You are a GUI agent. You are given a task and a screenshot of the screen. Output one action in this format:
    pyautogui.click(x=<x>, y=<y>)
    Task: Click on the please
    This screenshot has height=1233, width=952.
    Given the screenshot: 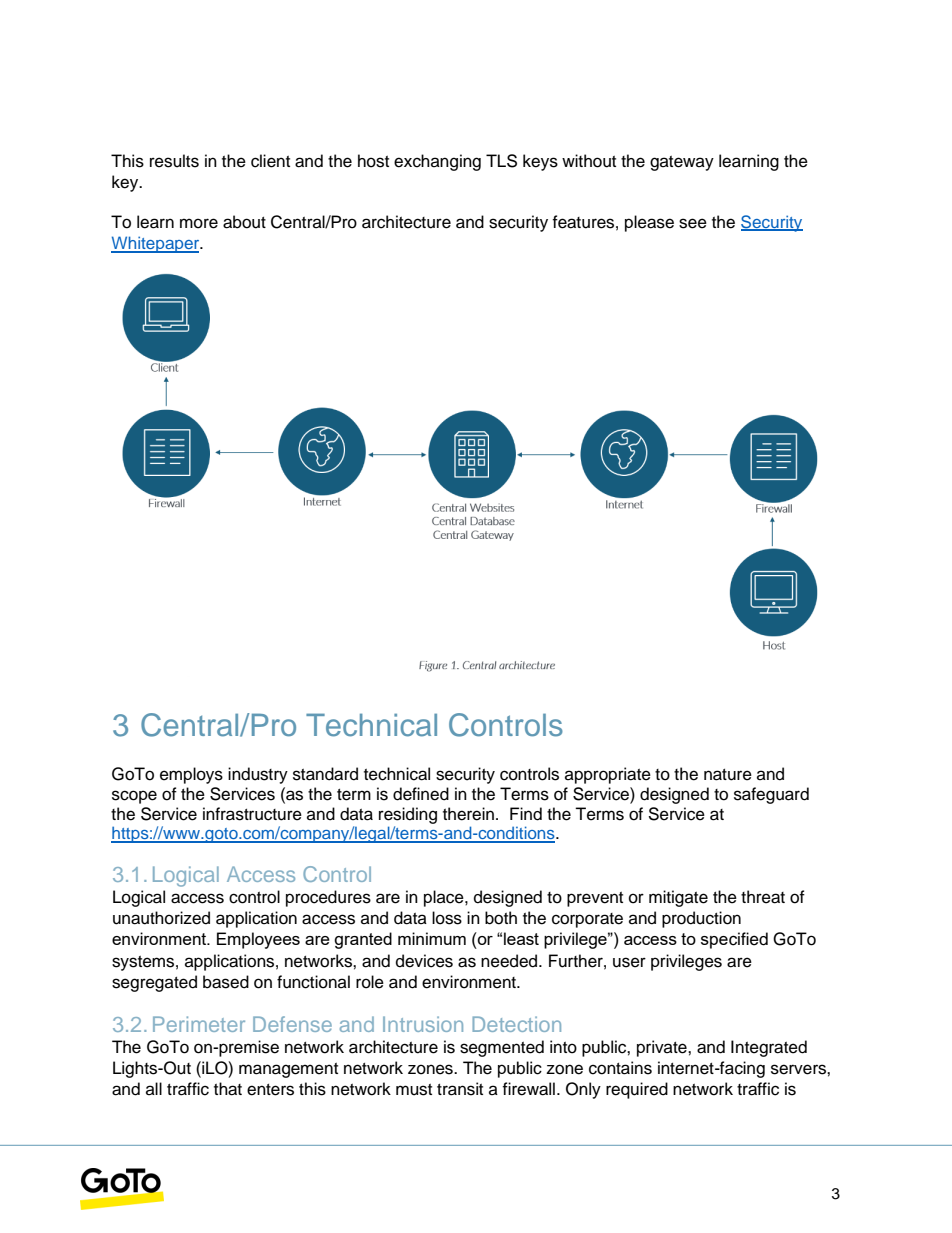 What is the action you would take?
    pyautogui.click(x=649, y=223)
